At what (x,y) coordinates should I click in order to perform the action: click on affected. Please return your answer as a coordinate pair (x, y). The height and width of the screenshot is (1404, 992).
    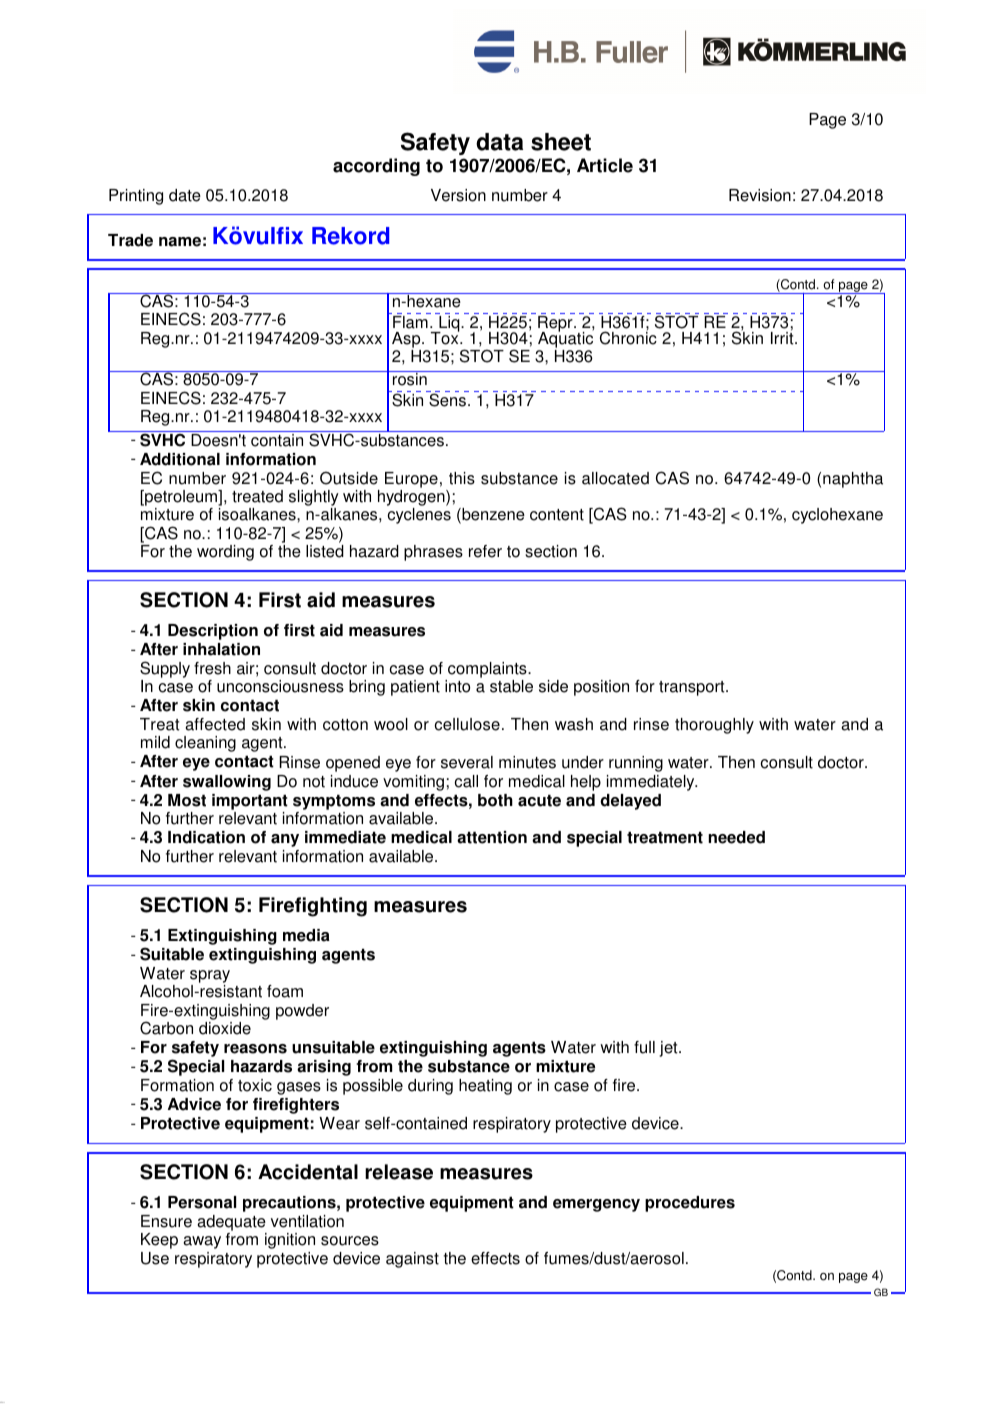
    Looking at the image, I should click on (215, 724).
